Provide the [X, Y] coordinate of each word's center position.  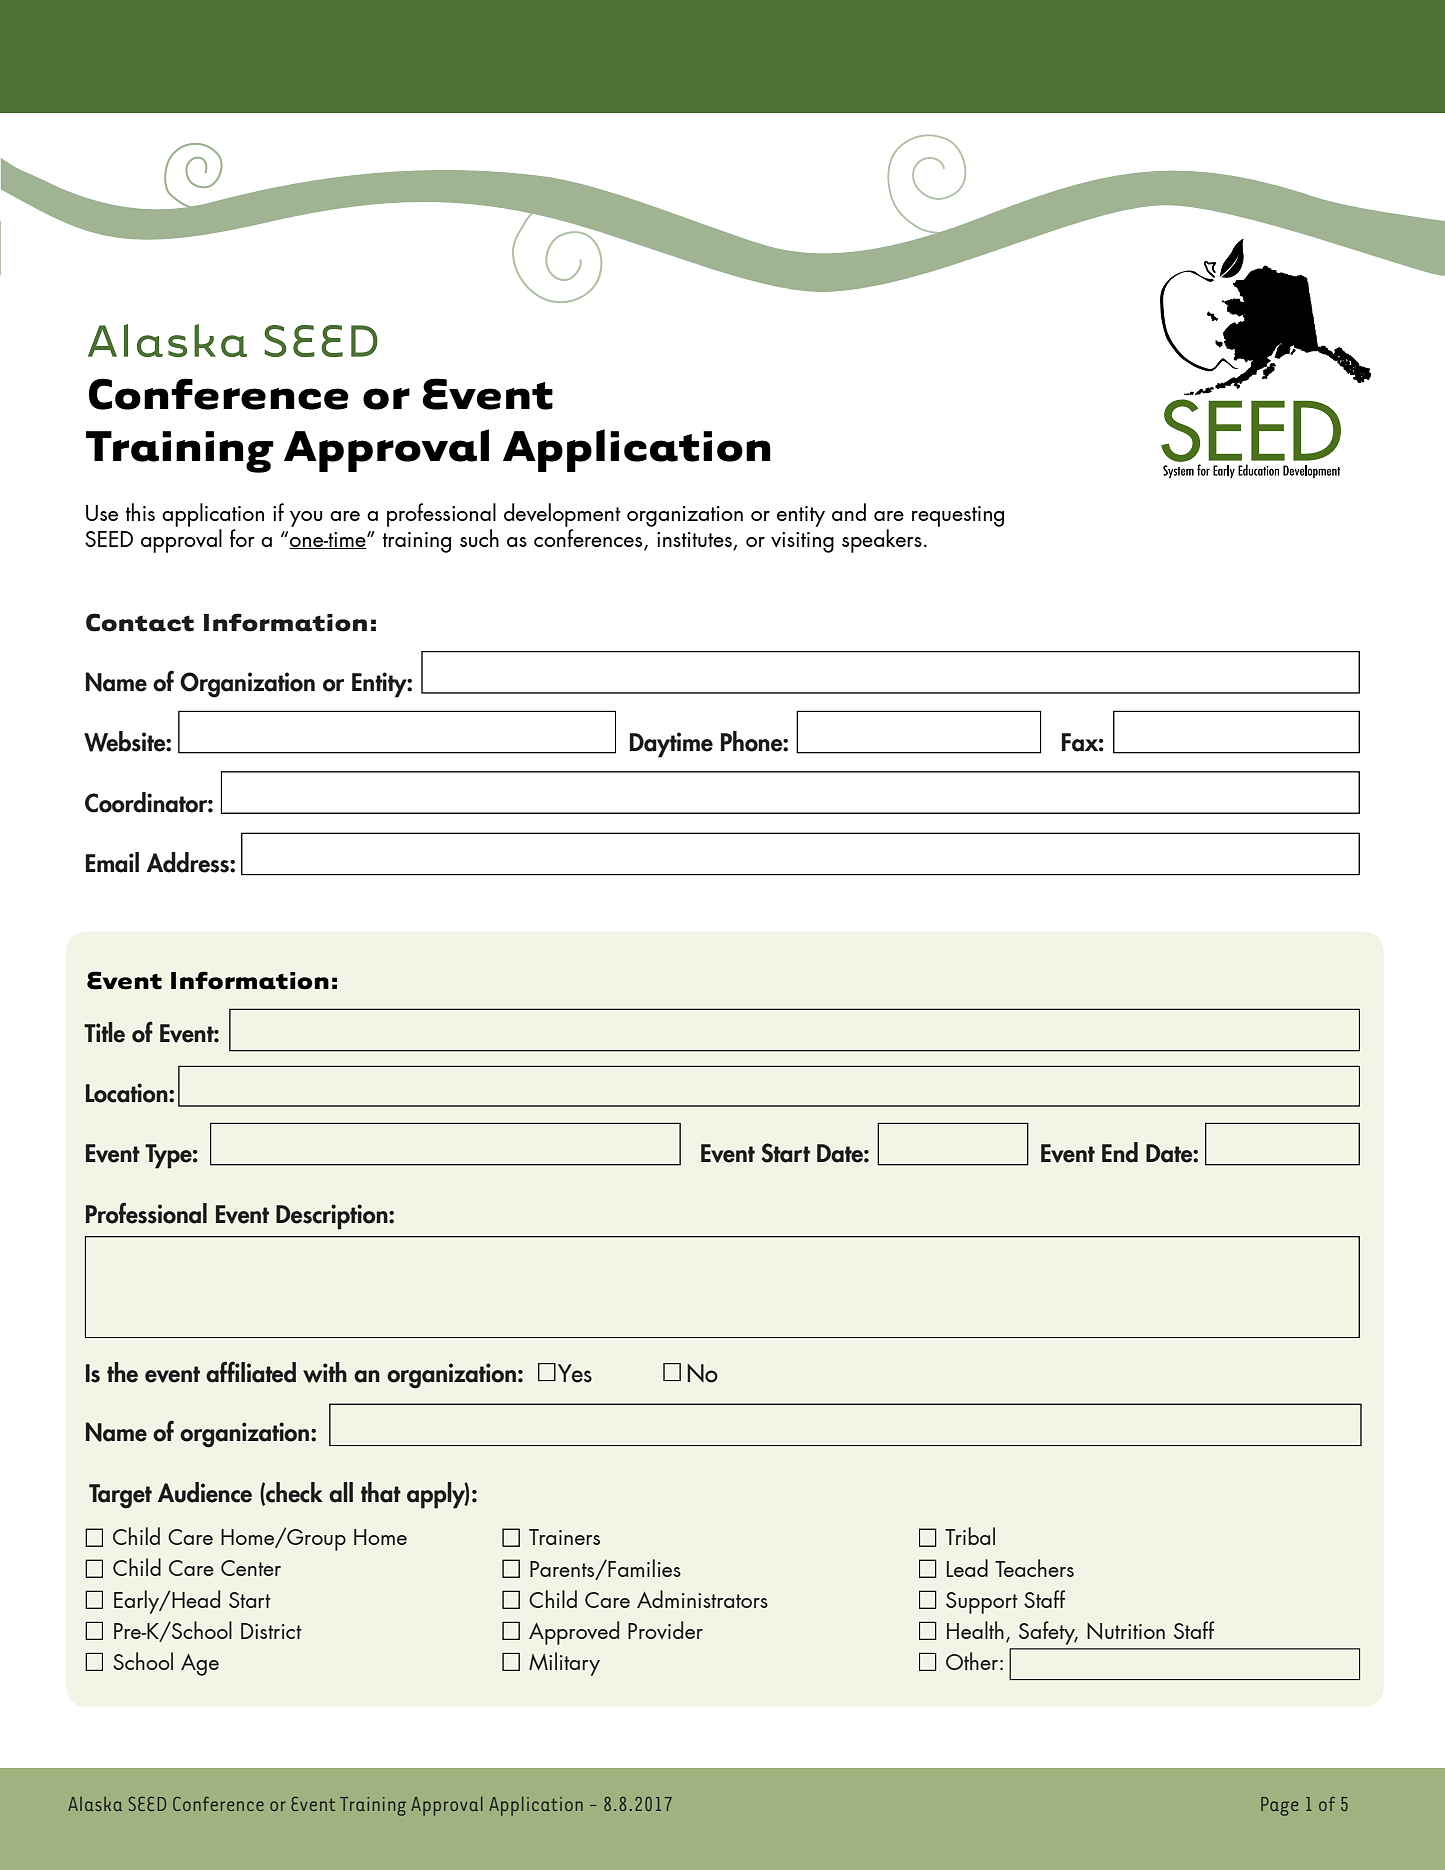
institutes [695, 541]
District [271, 1631]
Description [333, 1217]
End [1120, 1152]
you [306, 519]
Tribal [970, 1536]
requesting [958, 516]
